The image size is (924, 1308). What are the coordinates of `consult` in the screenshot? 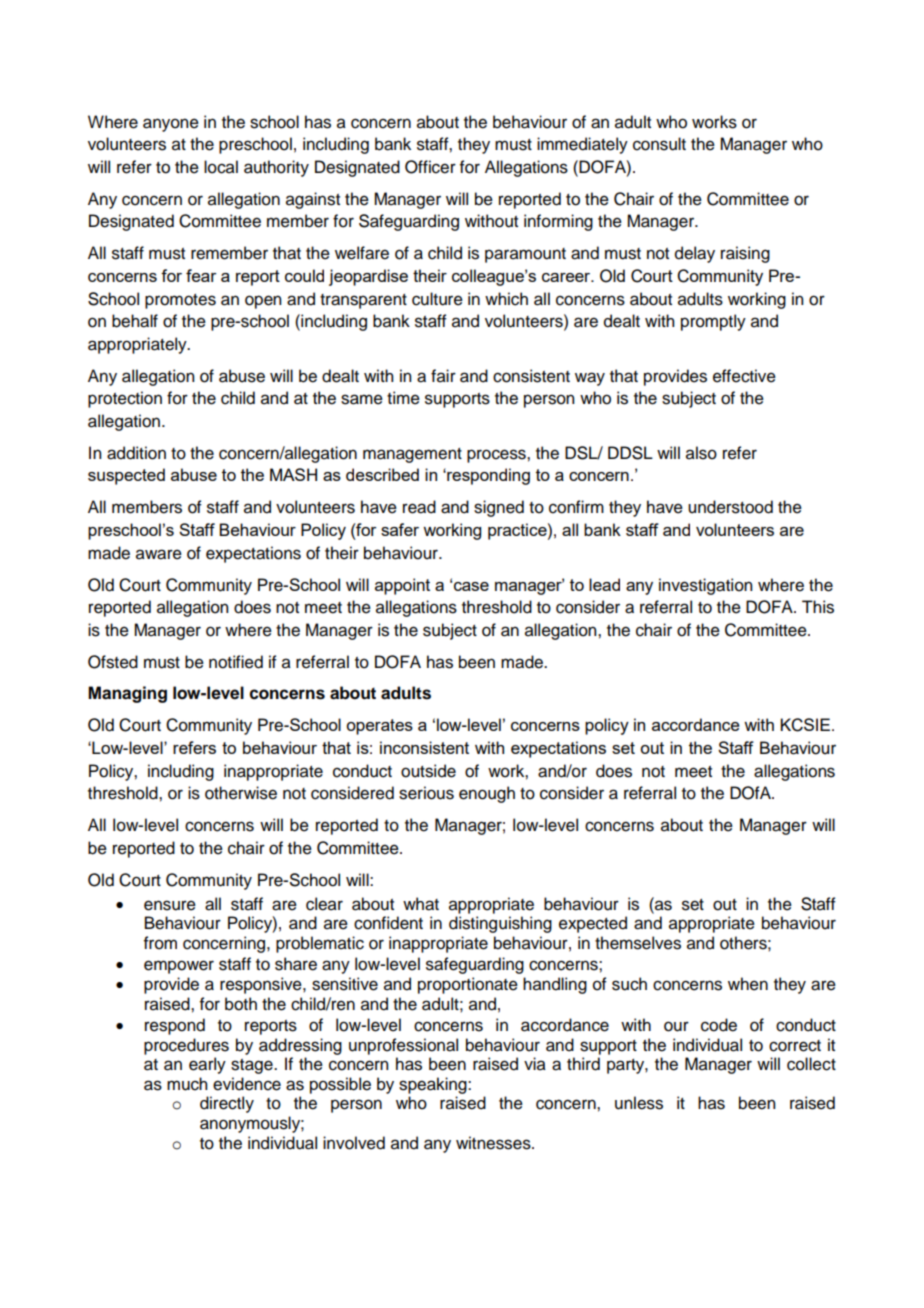 It's located at (659, 144).
